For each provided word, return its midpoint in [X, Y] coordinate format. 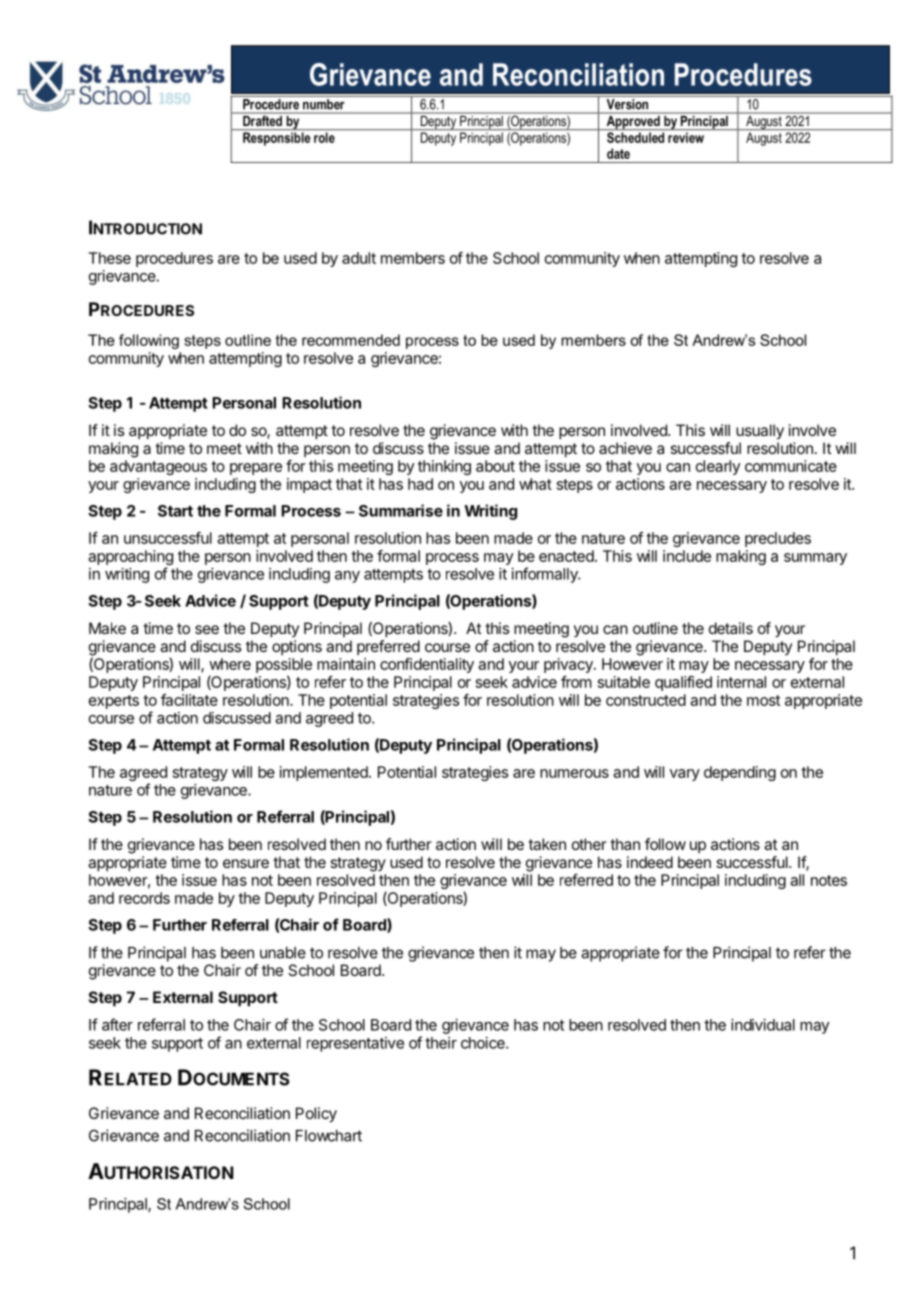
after [117, 1024]
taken [547, 844]
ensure [246, 863]
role [324, 137]
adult [359, 258]
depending [740, 773]
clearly [718, 467]
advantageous [158, 467]
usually [760, 432]
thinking [444, 467]
